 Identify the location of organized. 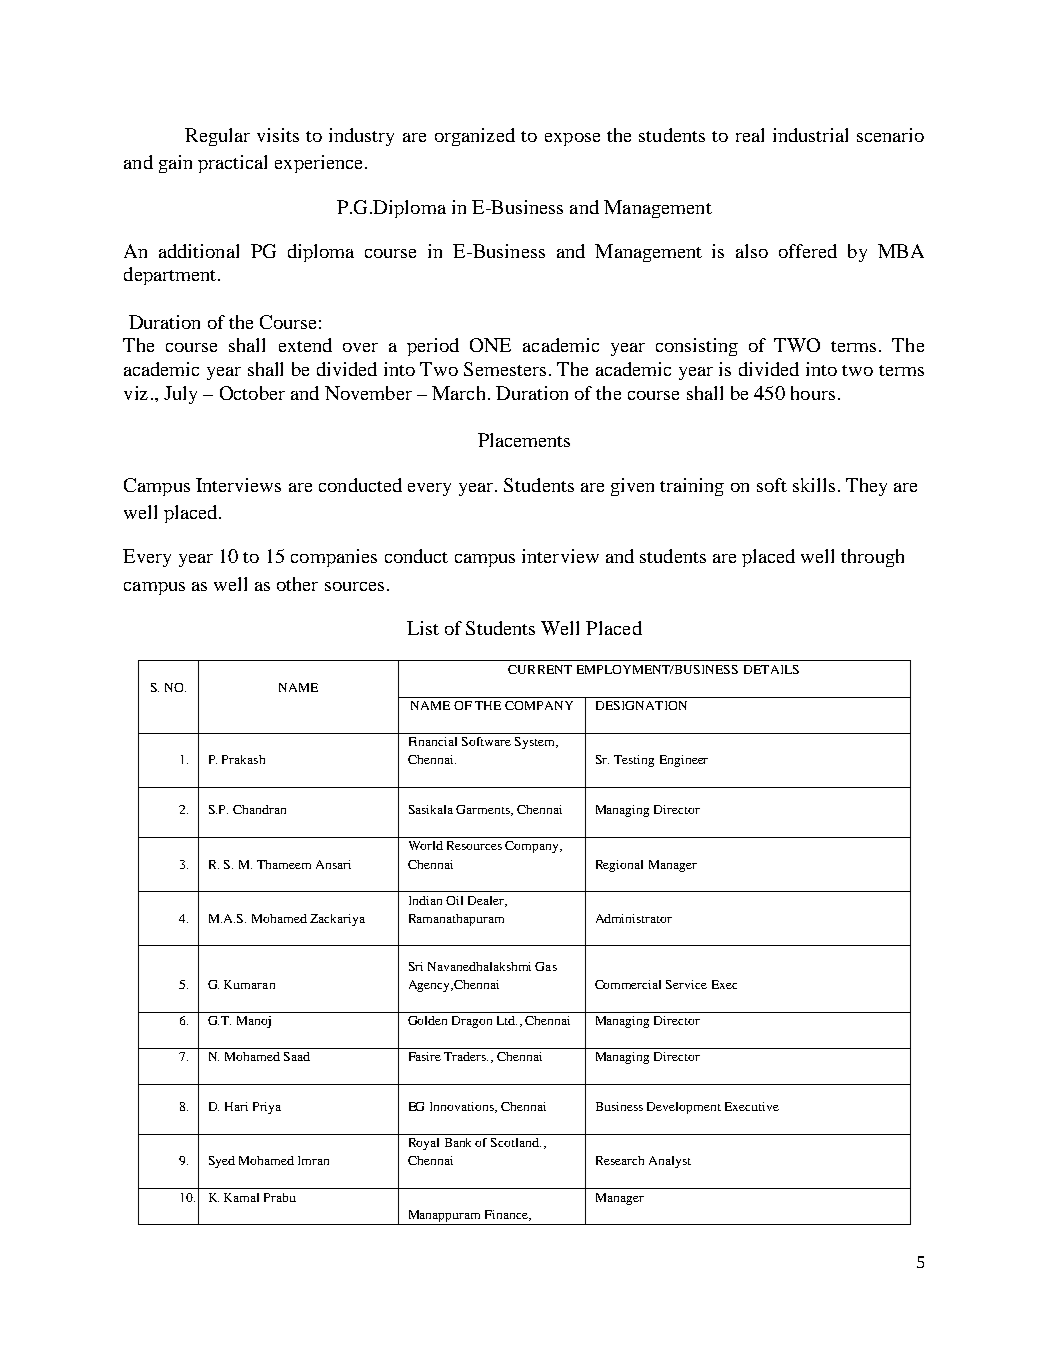
(475, 137).
